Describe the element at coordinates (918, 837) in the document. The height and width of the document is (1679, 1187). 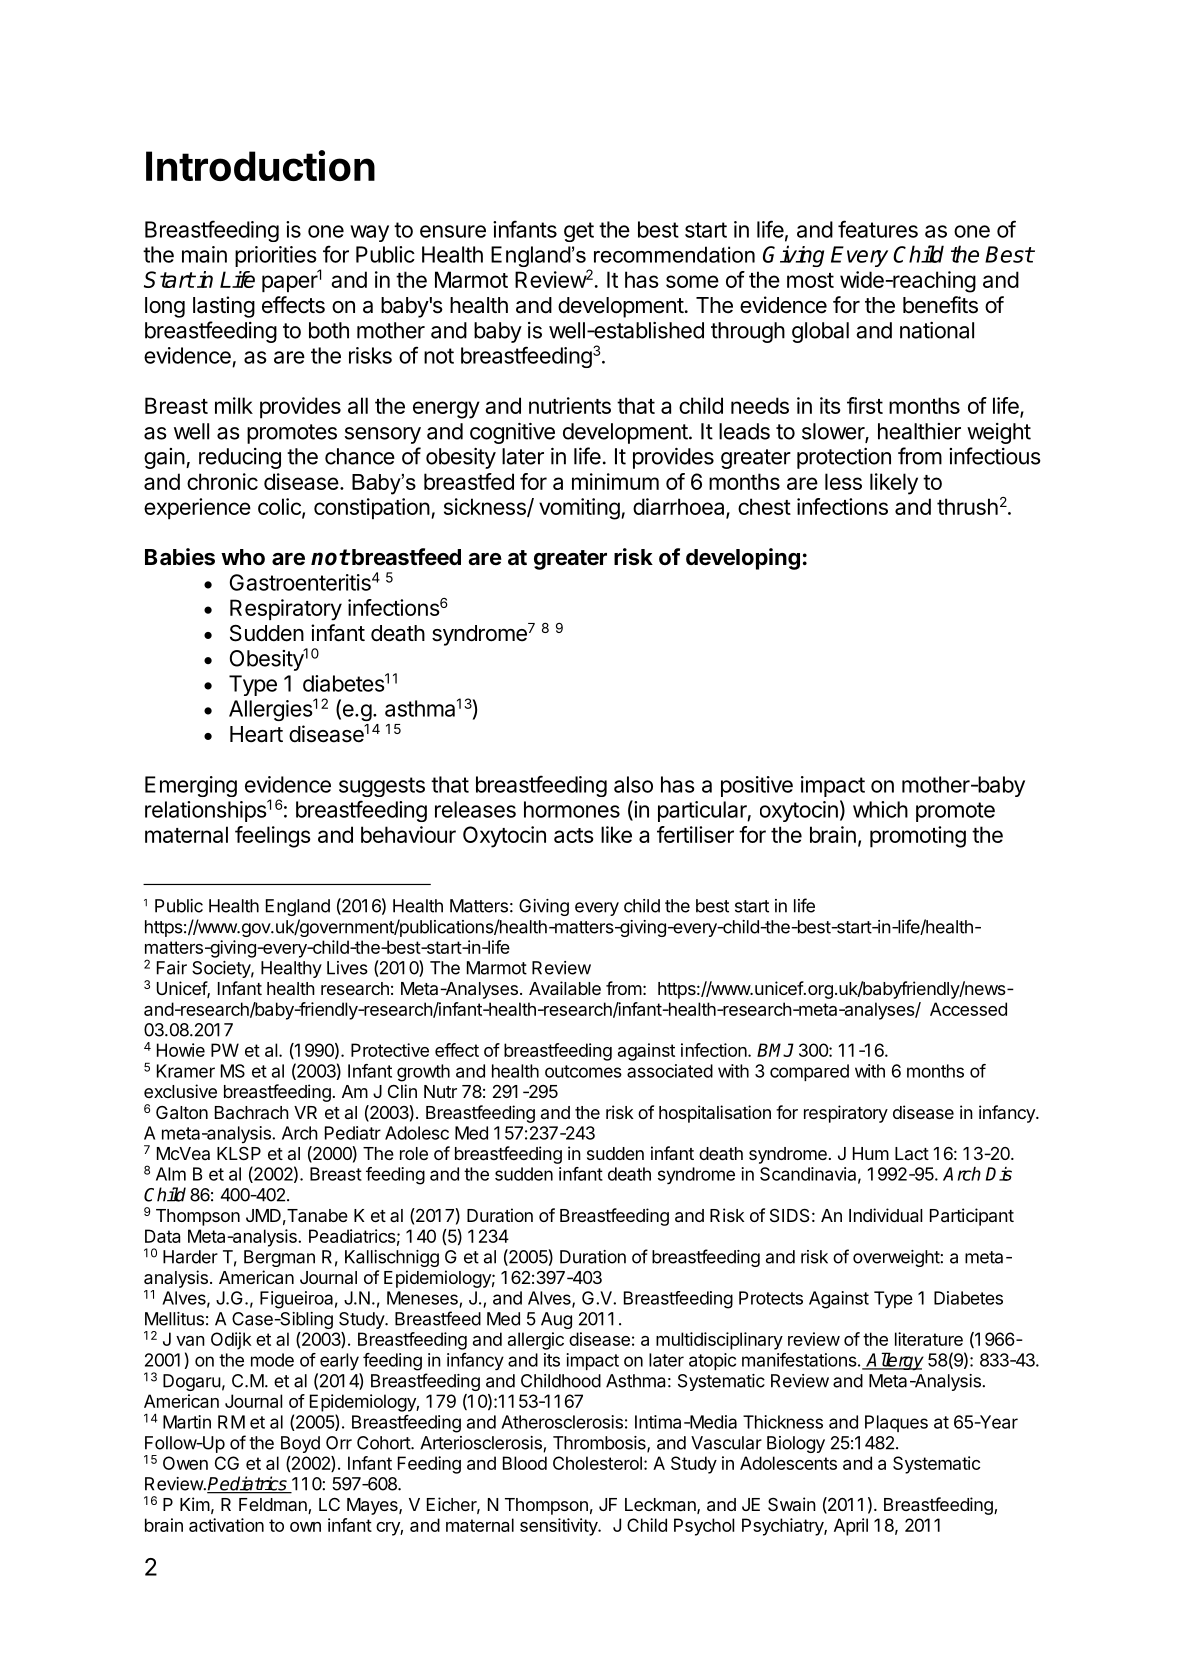
I see `promoting` at that location.
